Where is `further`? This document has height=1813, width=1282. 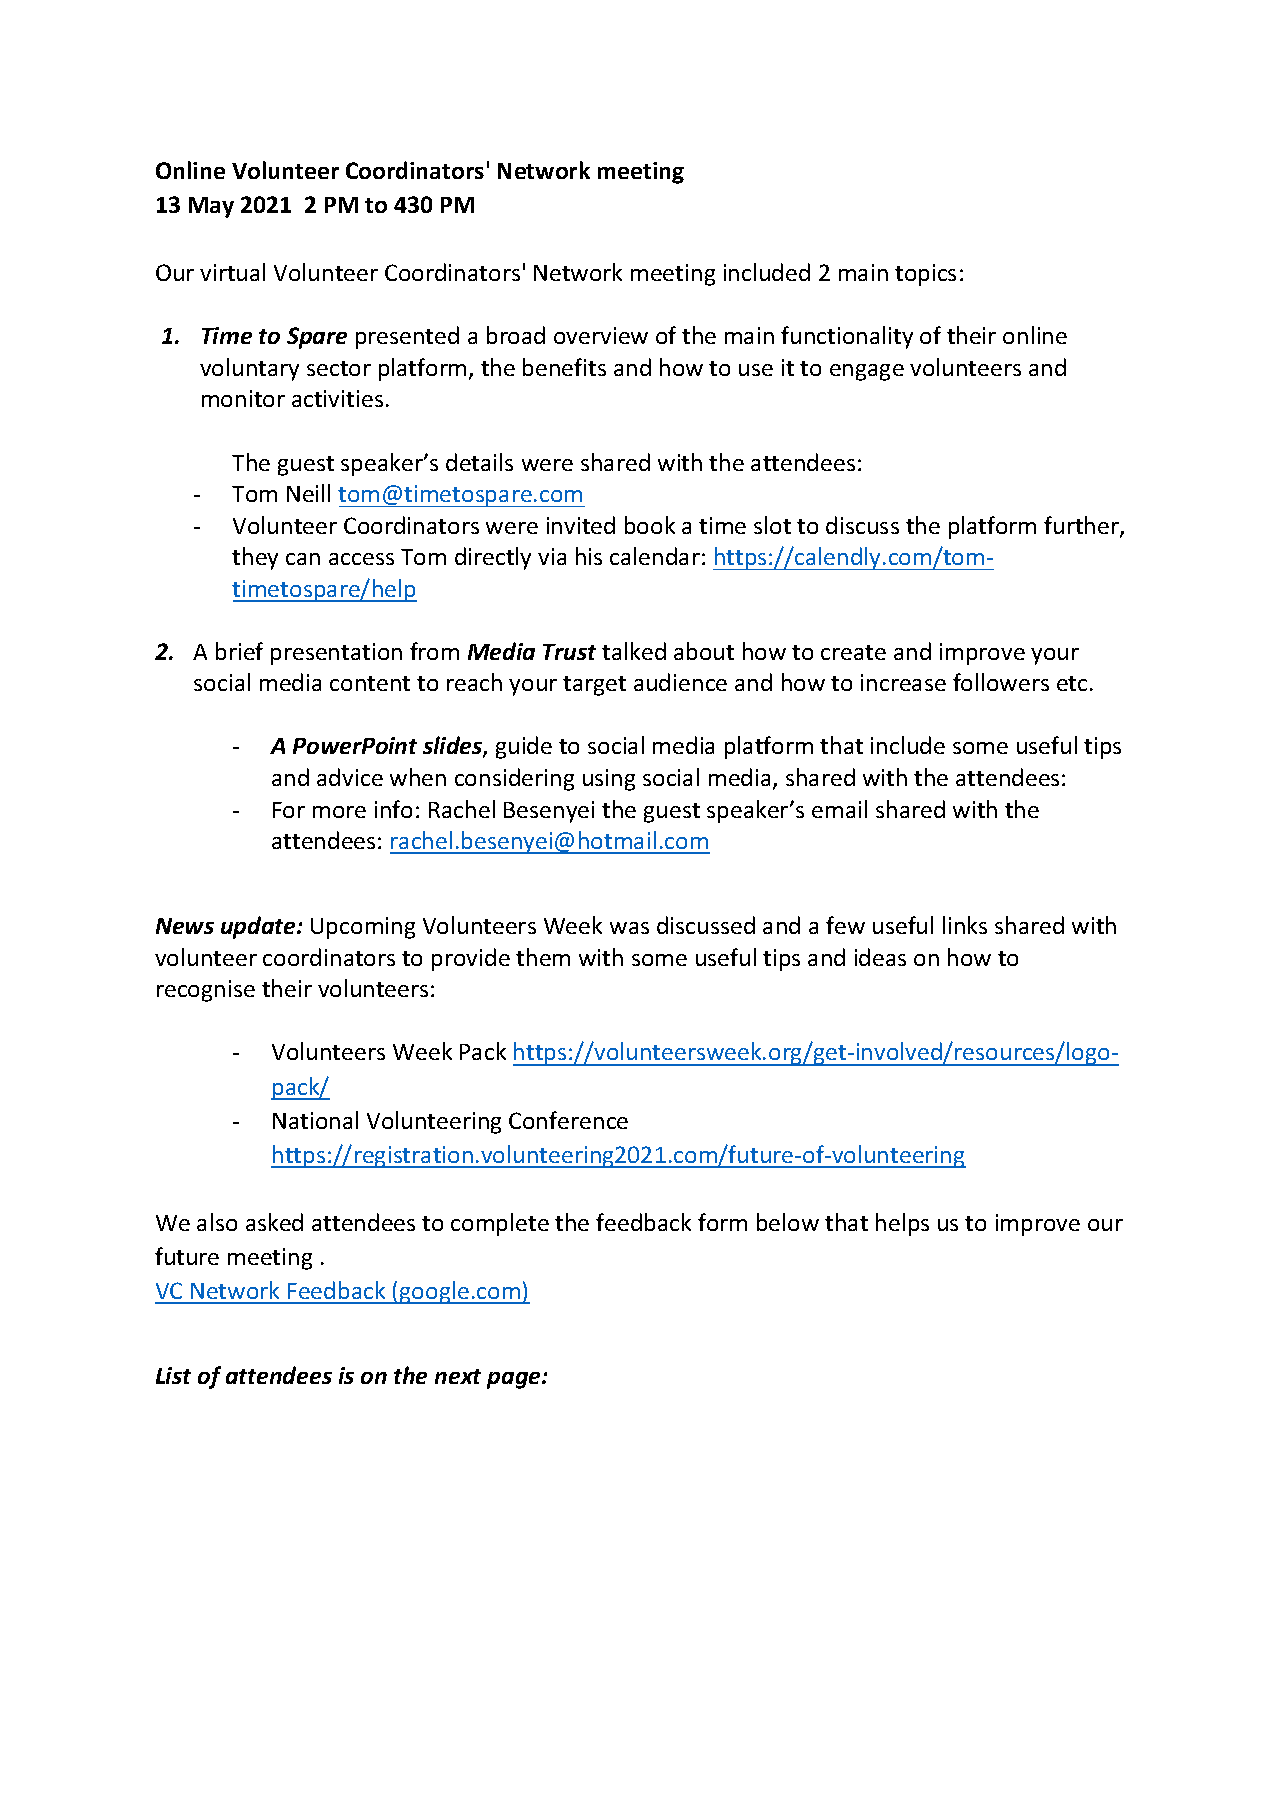 further is located at coordinates (1082, 526).
